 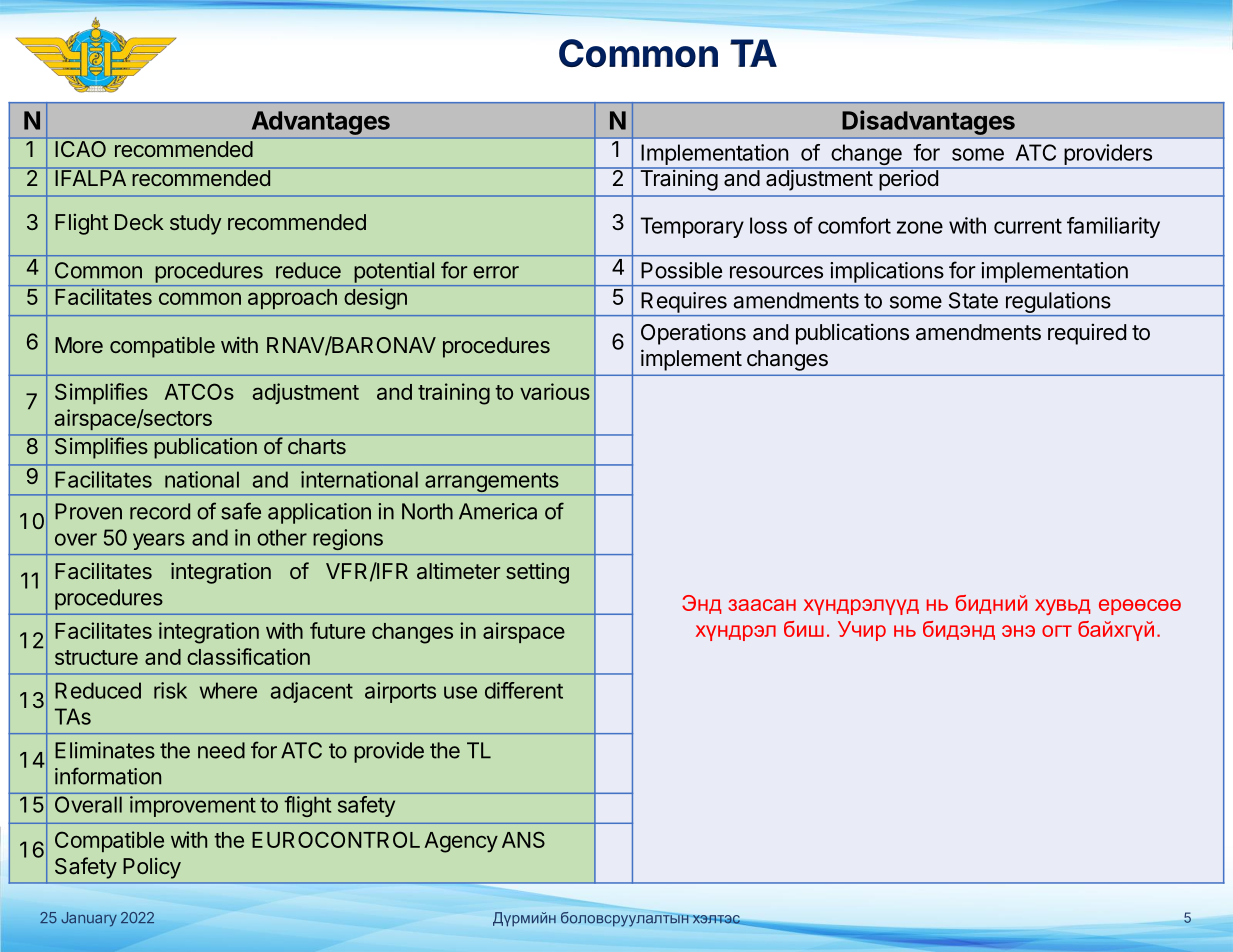 I want to click on ICAO, so click(x=81, y=149).
